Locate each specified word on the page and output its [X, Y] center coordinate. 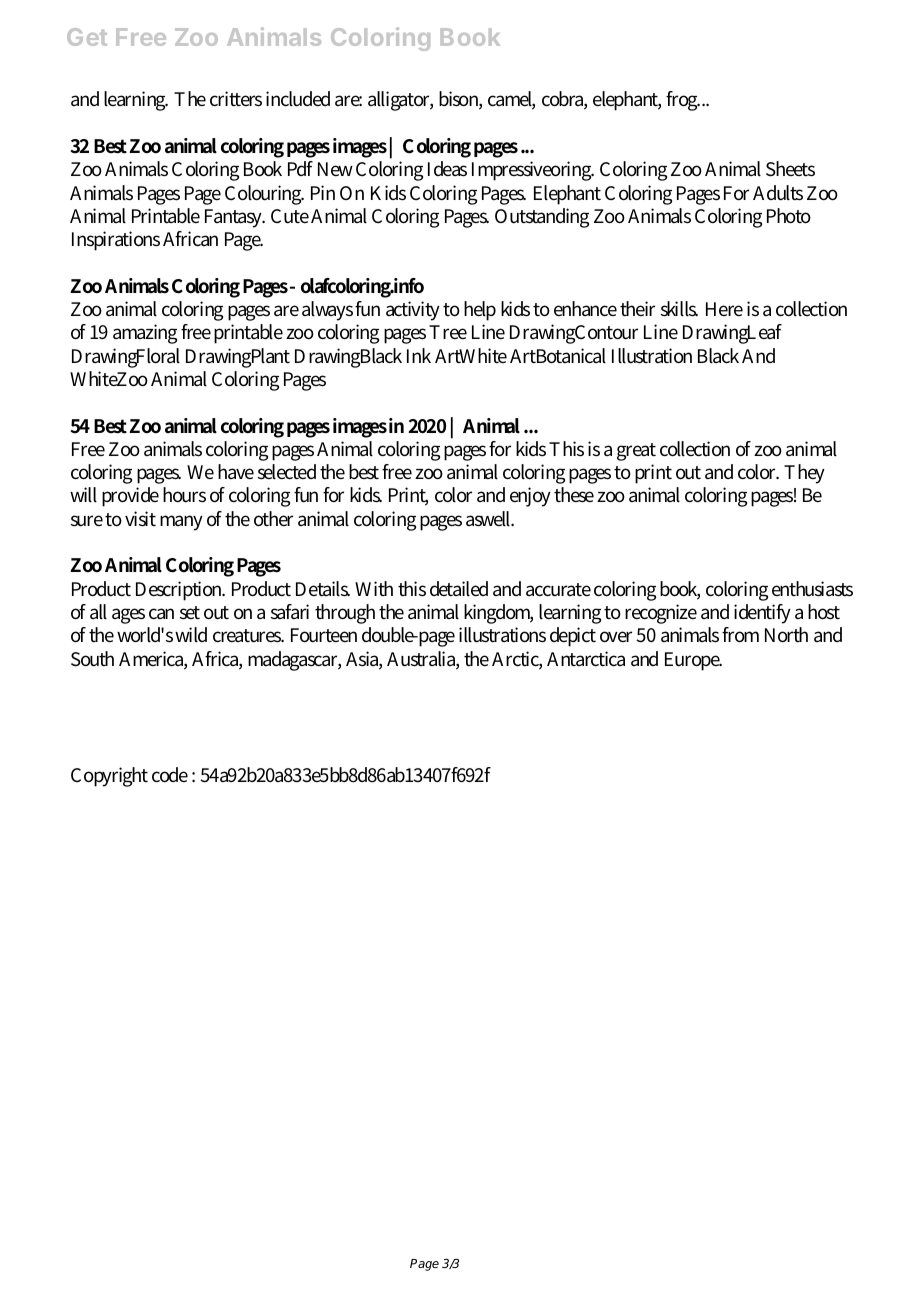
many [181, 523]
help [480, 311]
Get [87, 37]
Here [724, 309]
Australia [423, 660]
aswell [490, 519]
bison [460, 100]
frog [683, 101]
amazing [145, 334]
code [170, 775]
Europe [693, 661]
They [804, 474]
